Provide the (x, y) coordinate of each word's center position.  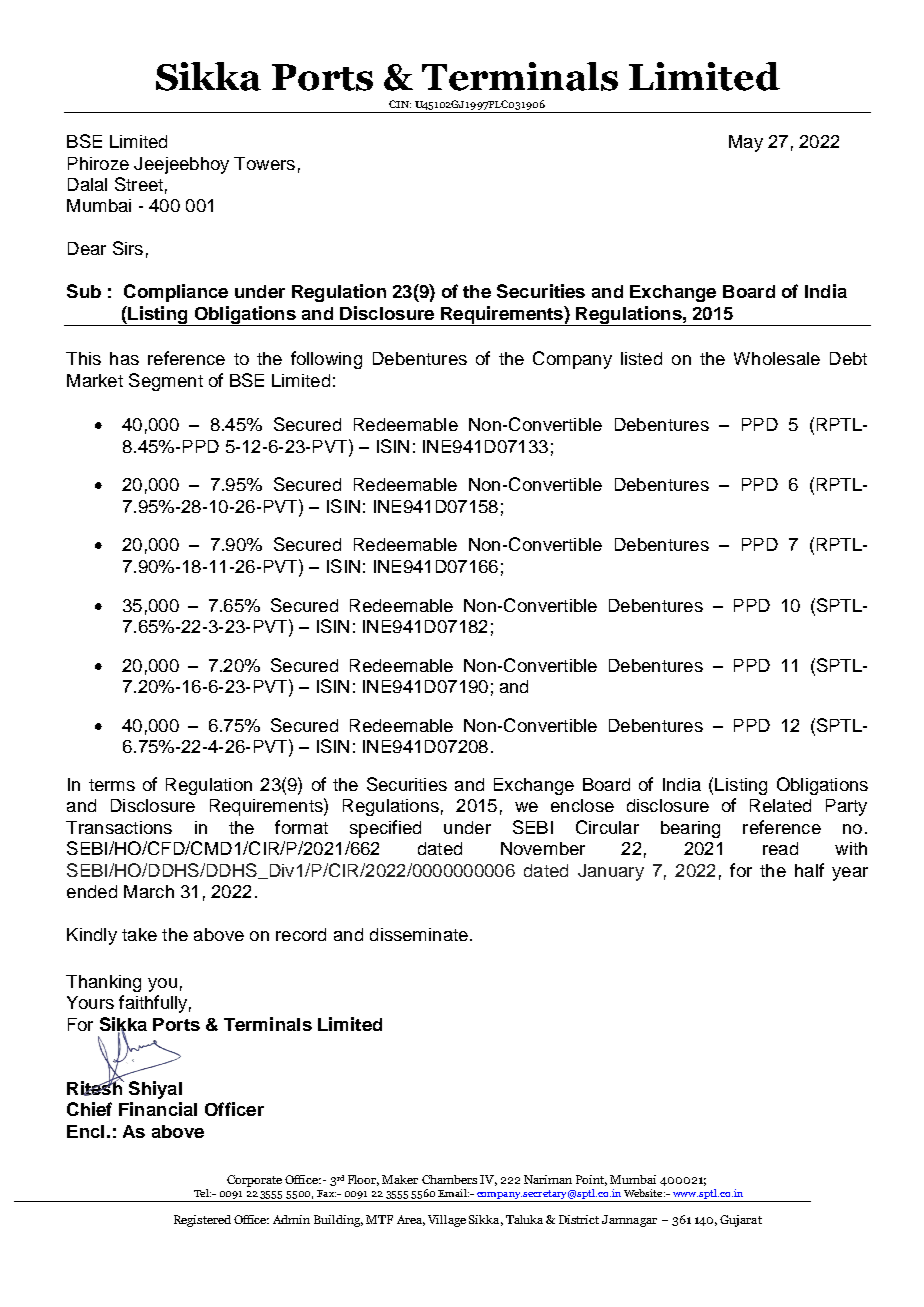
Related (780, 805)
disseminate (419, 934)
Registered (202, 1221)
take (139, 934)
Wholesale (777, 358)
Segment (166, 382)
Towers (264, 163)
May (746, 143)
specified (385, 829)
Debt (848, 358)
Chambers (449, 1179)
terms (112, 785)
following (326, 360)
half (809, 870)
